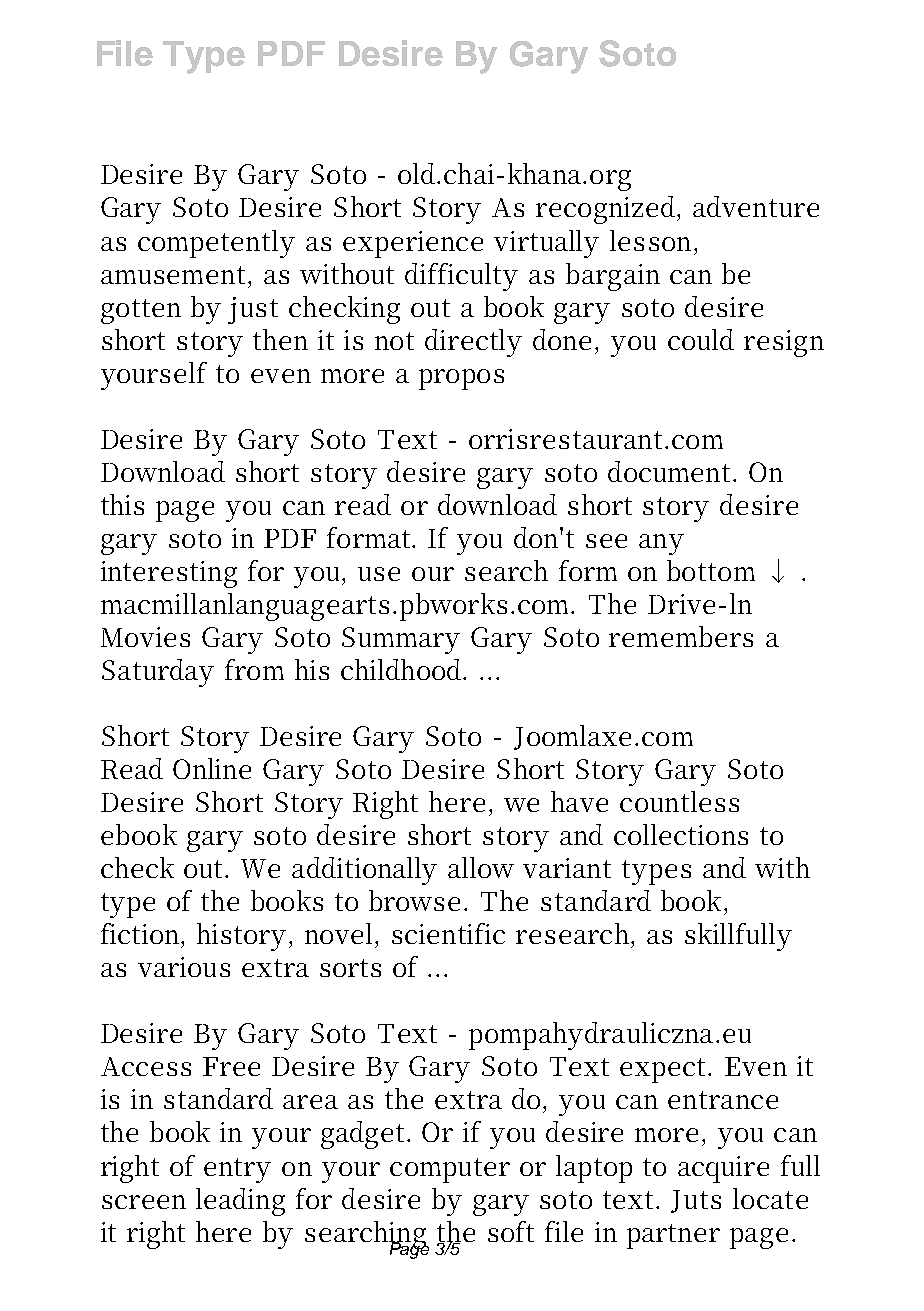  I want to click on allow, so click(481, 867).
